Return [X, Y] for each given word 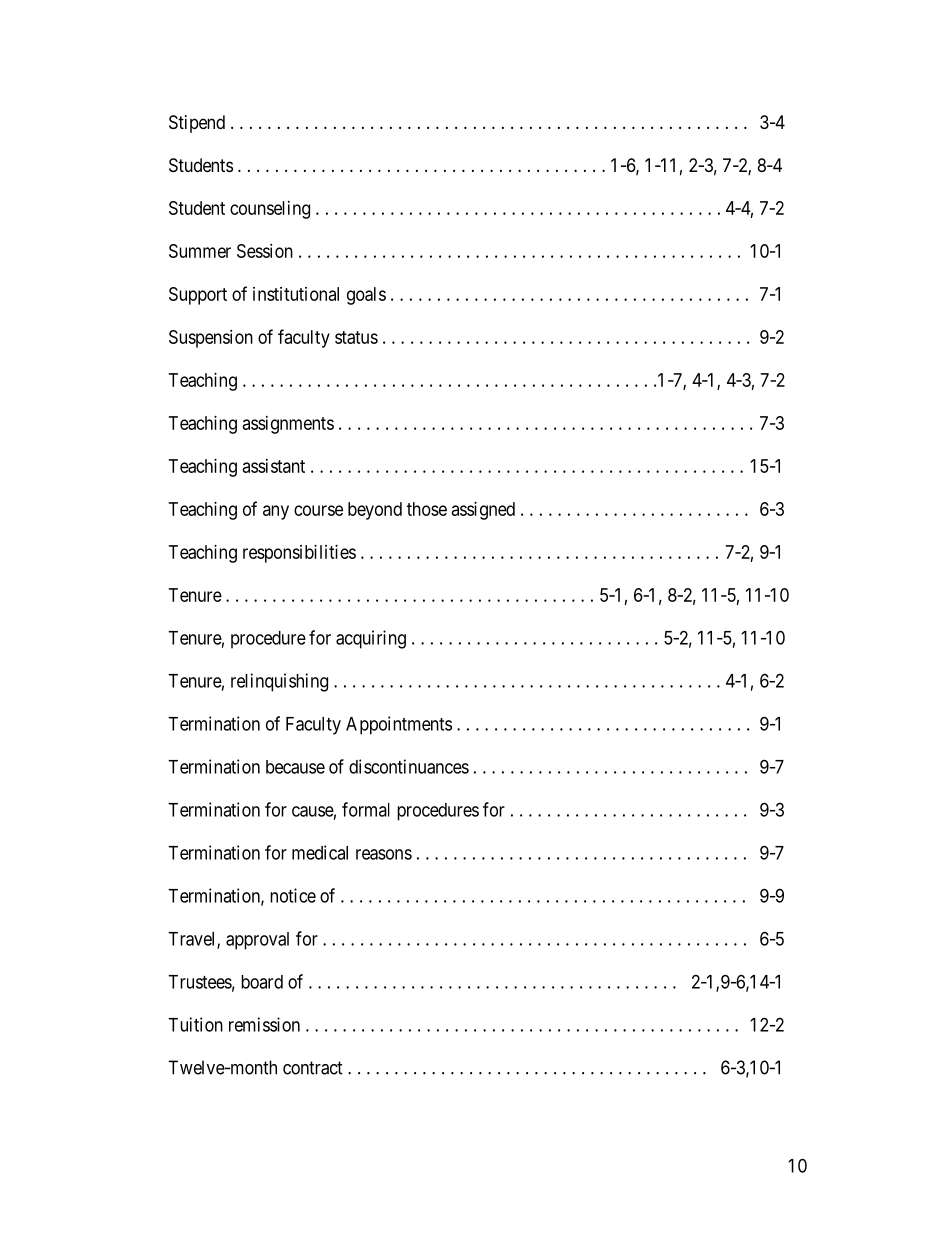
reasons [384, 854]
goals [366, 296]
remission [264, 1024]
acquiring [371, 639]
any [276, 512]
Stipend [197, 124]
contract [313, 1068]
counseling [270, 210]
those [427, 509]
